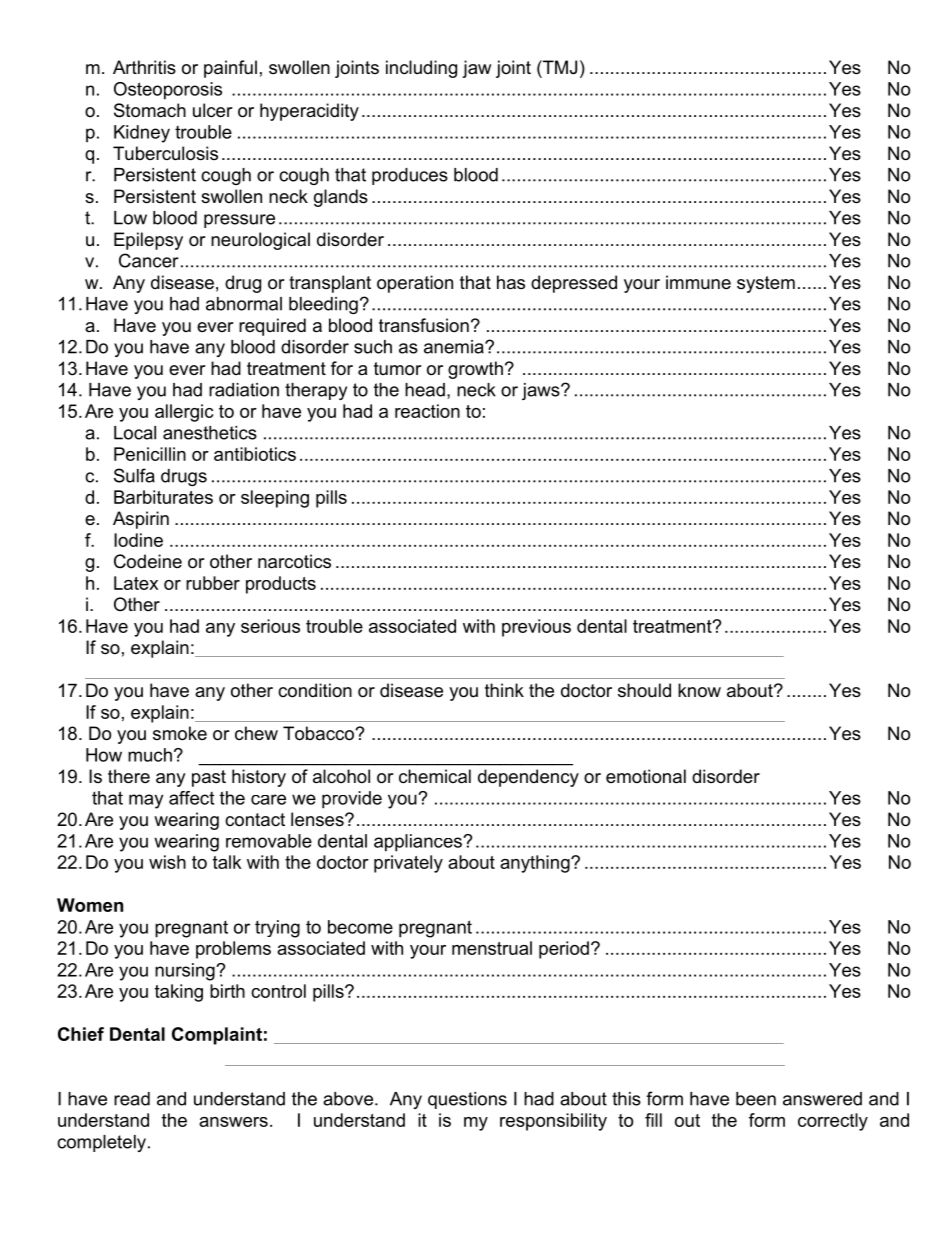  Describe the element at coordinates (698, 282) in the document. I see `immune` at that location.
